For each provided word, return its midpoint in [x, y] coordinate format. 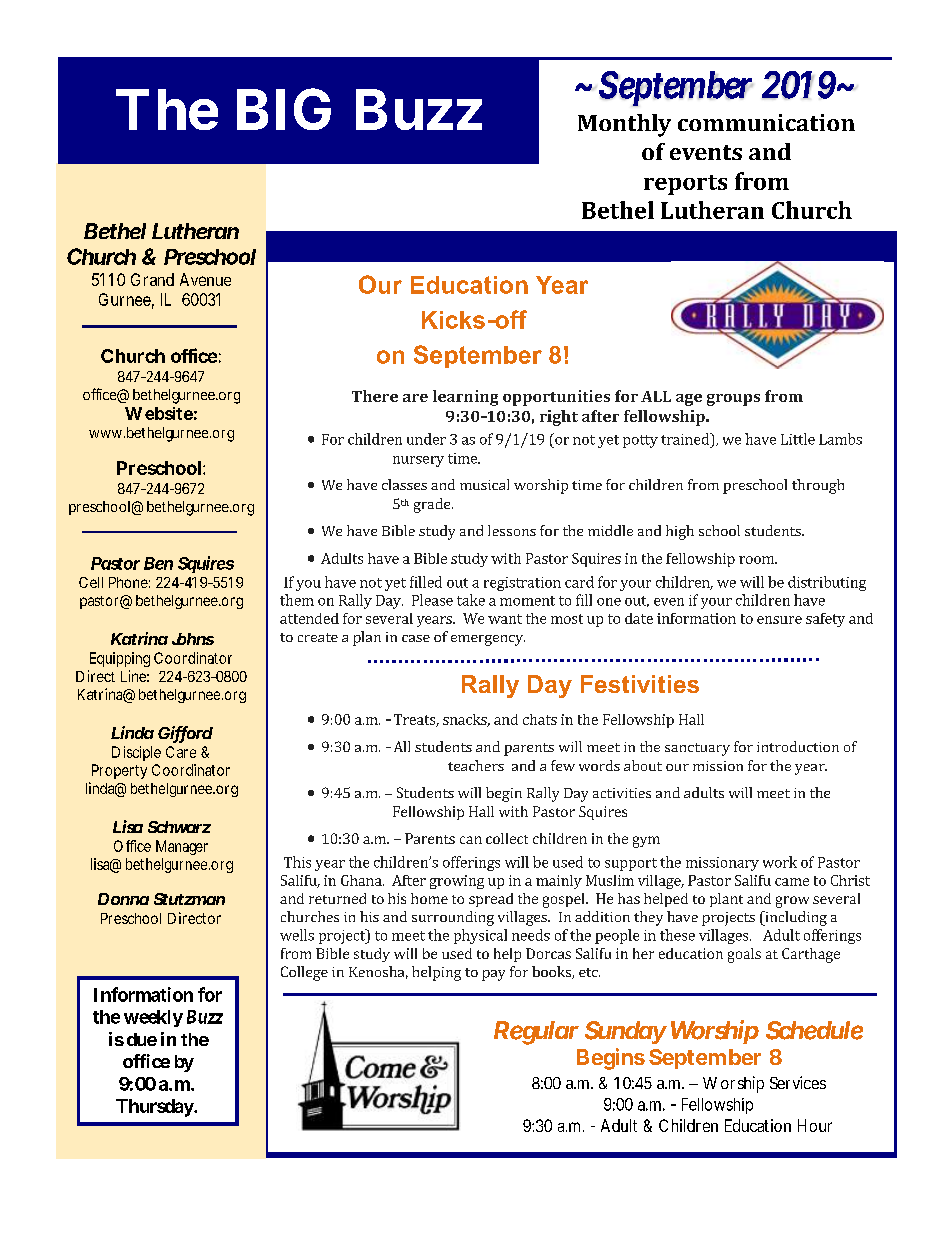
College [304, 973]
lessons [512, 530]
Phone [128, 582]
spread [491, 900]
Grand [152, 279]
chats [540, 719]
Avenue [205, 279]
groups [733, 400]
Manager [182, 847]
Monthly [624, 125]
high [680, 532]
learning [465, 398]
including [795, 918]
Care [181, 752]
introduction [798, 746]
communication [766, 122]
